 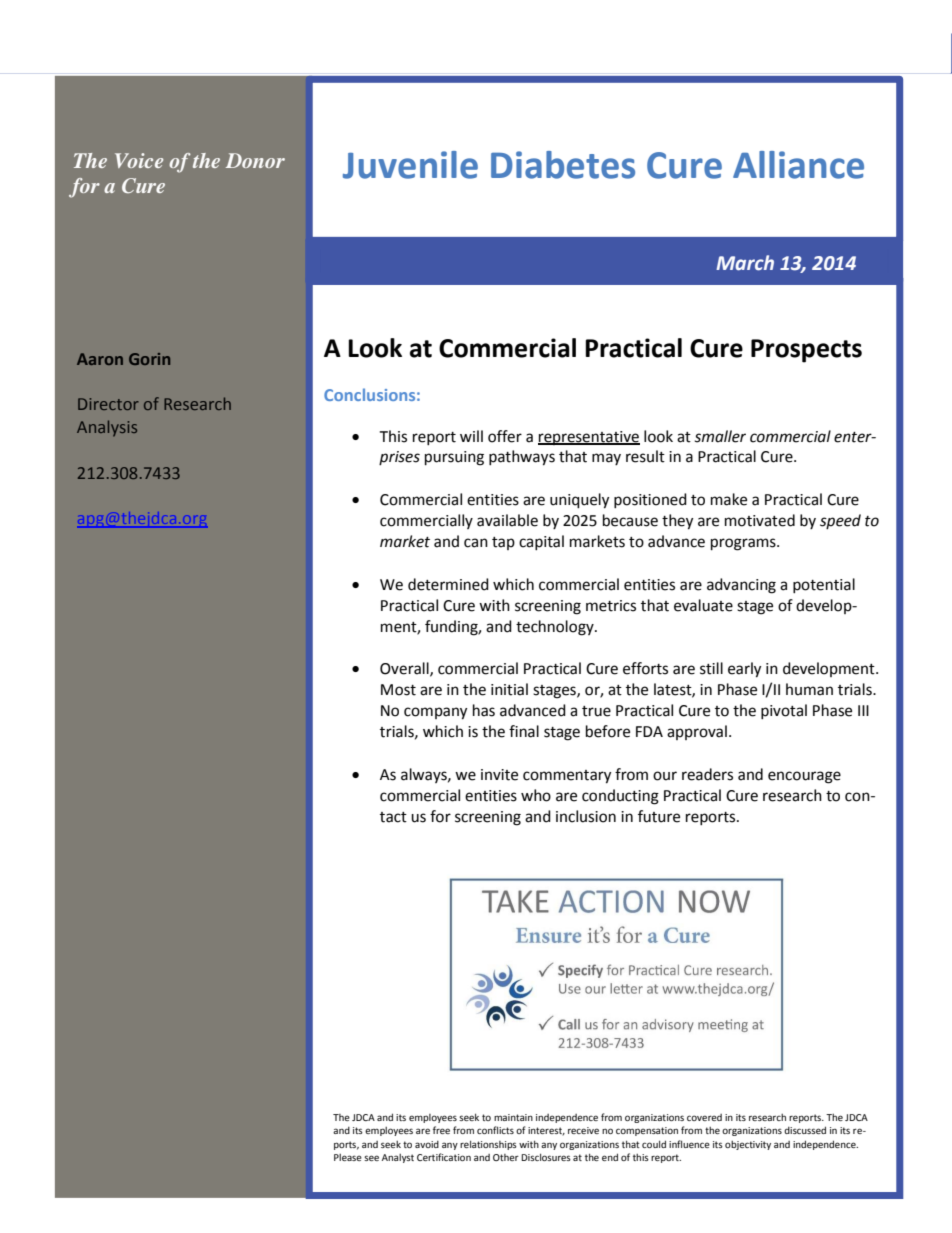 What do you see at coordinates (509, 689) in the screenshot?
I see `initial` at bounding box center [509, 689].
